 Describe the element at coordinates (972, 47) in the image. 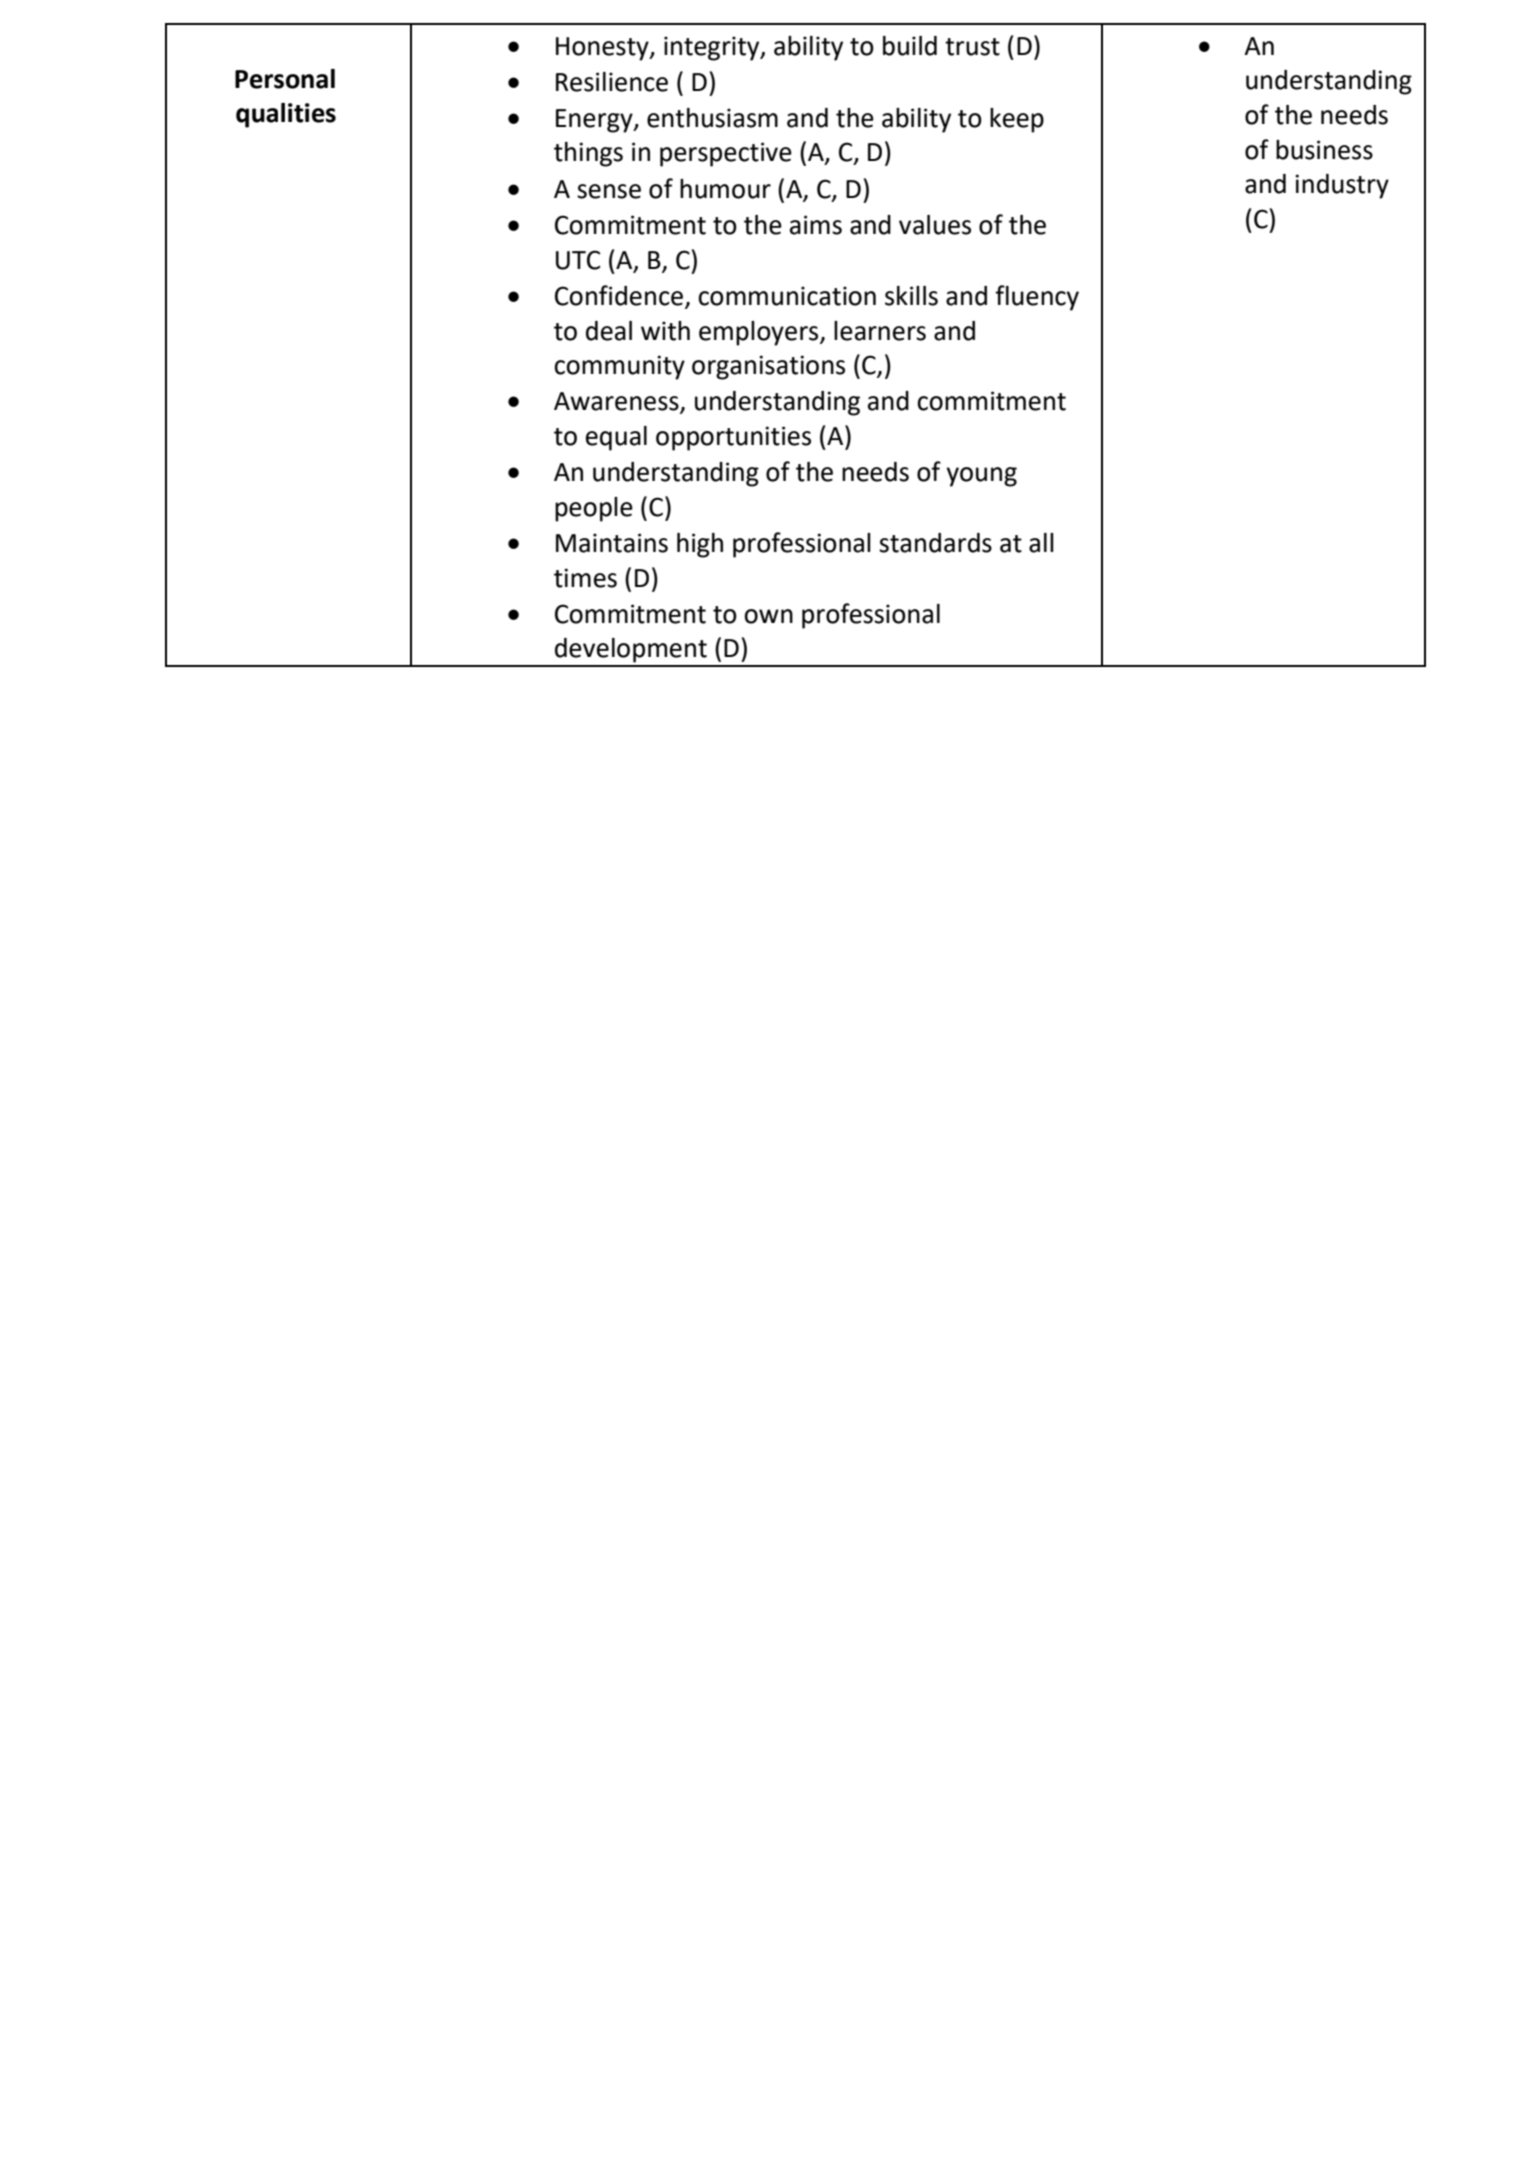

I see `trust` at that location.
